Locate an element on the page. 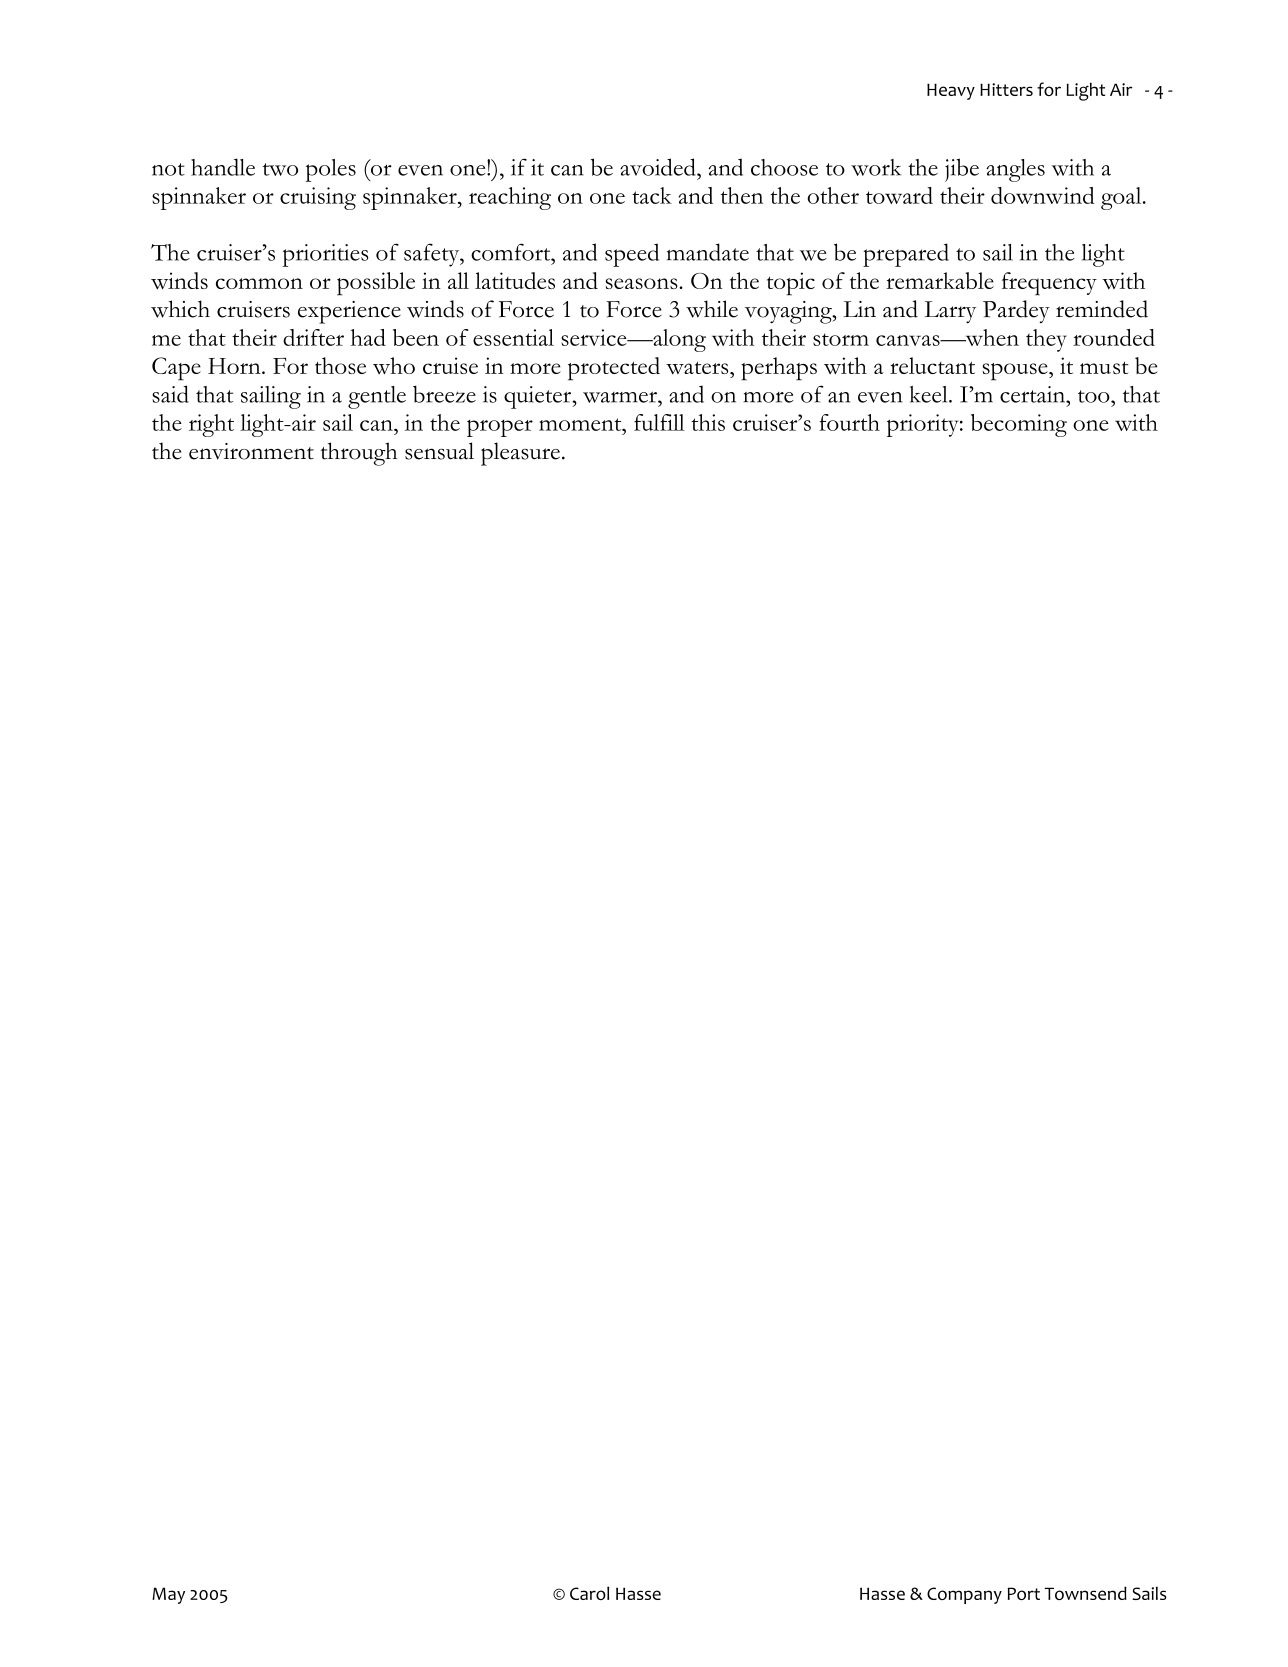 The height and width of the image is (1667, 1288). becoming is located at coordinates (1019, 425).
